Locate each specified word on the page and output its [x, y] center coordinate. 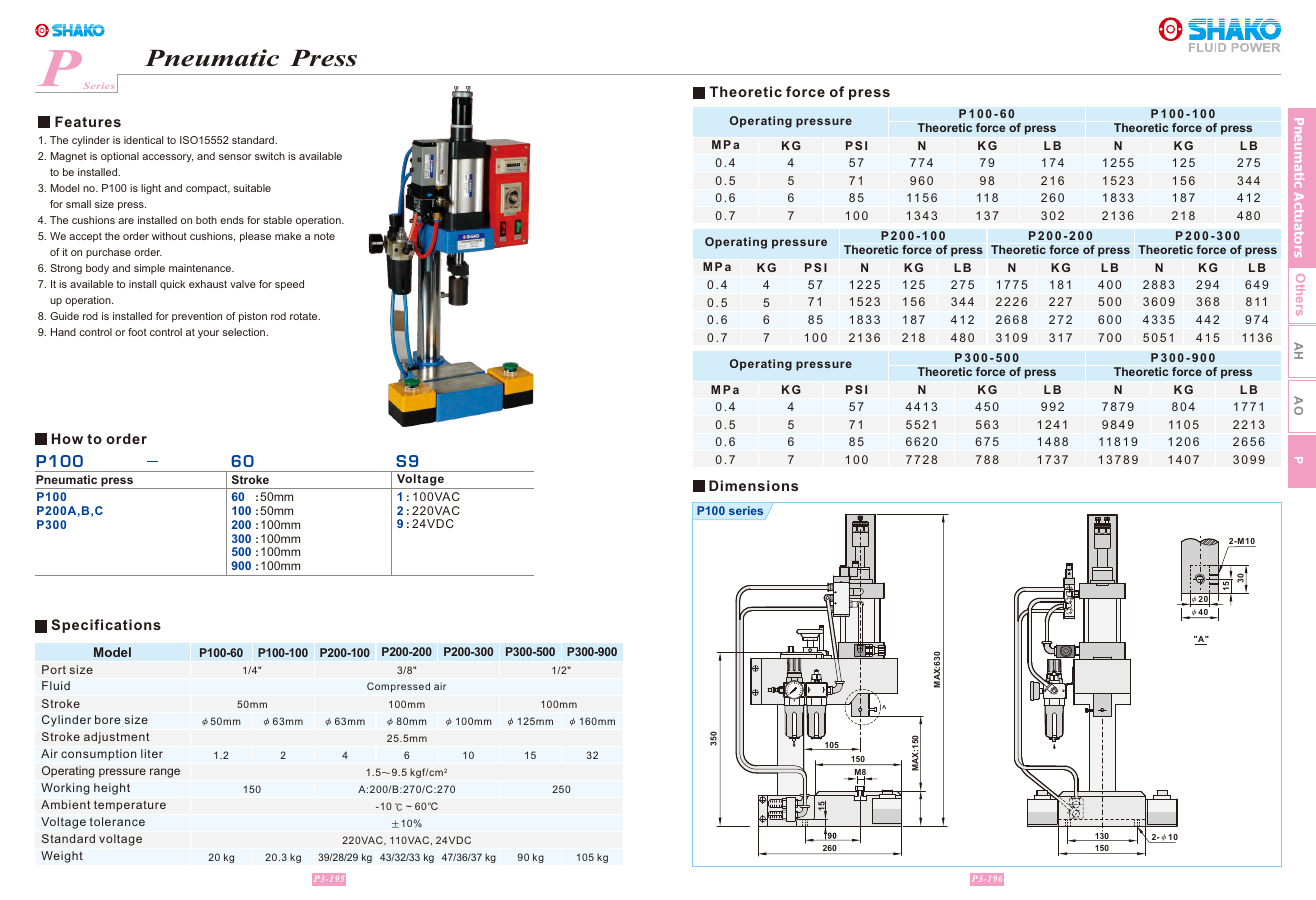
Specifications [106, 626]
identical [143, 140]
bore [108, 719]
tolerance [117, 821]
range [165, 773]
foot [137, 332]
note [324, 236]
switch [270, 156]
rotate [305, 316]
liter [152, 753]
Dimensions [753, 485]
